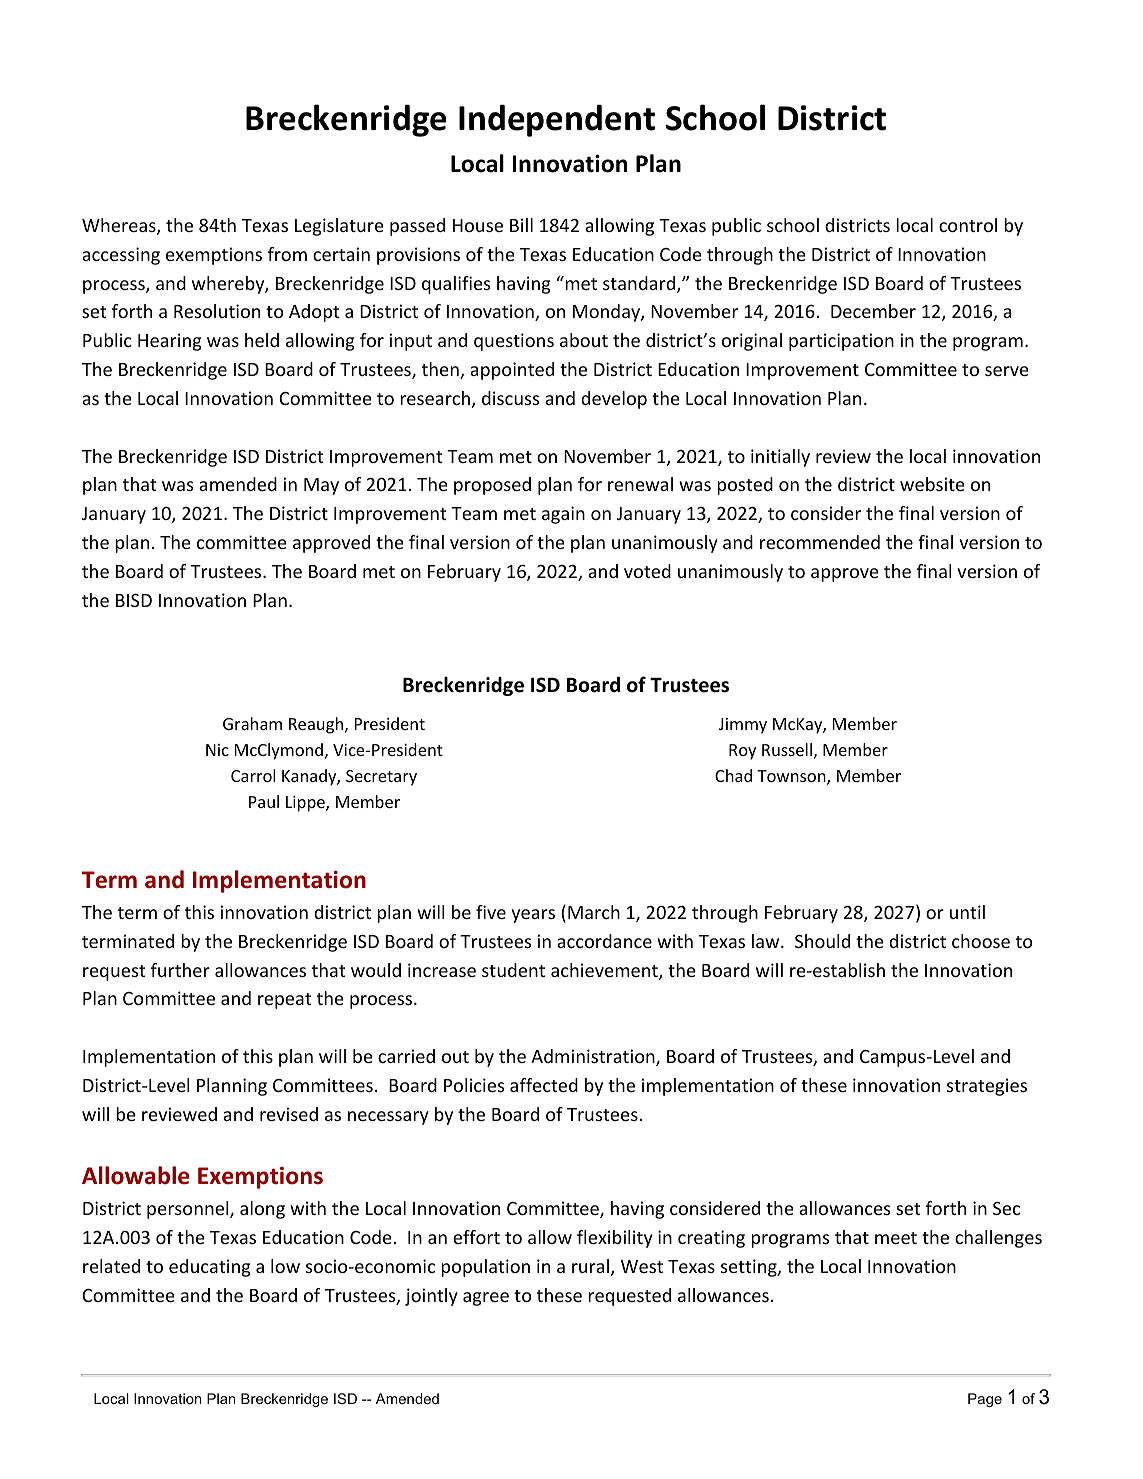 This screenshot has height=1479, width=1143. Describe the element at coordinates (486, 1299) in the screenshot. I see `agree` at that location.
